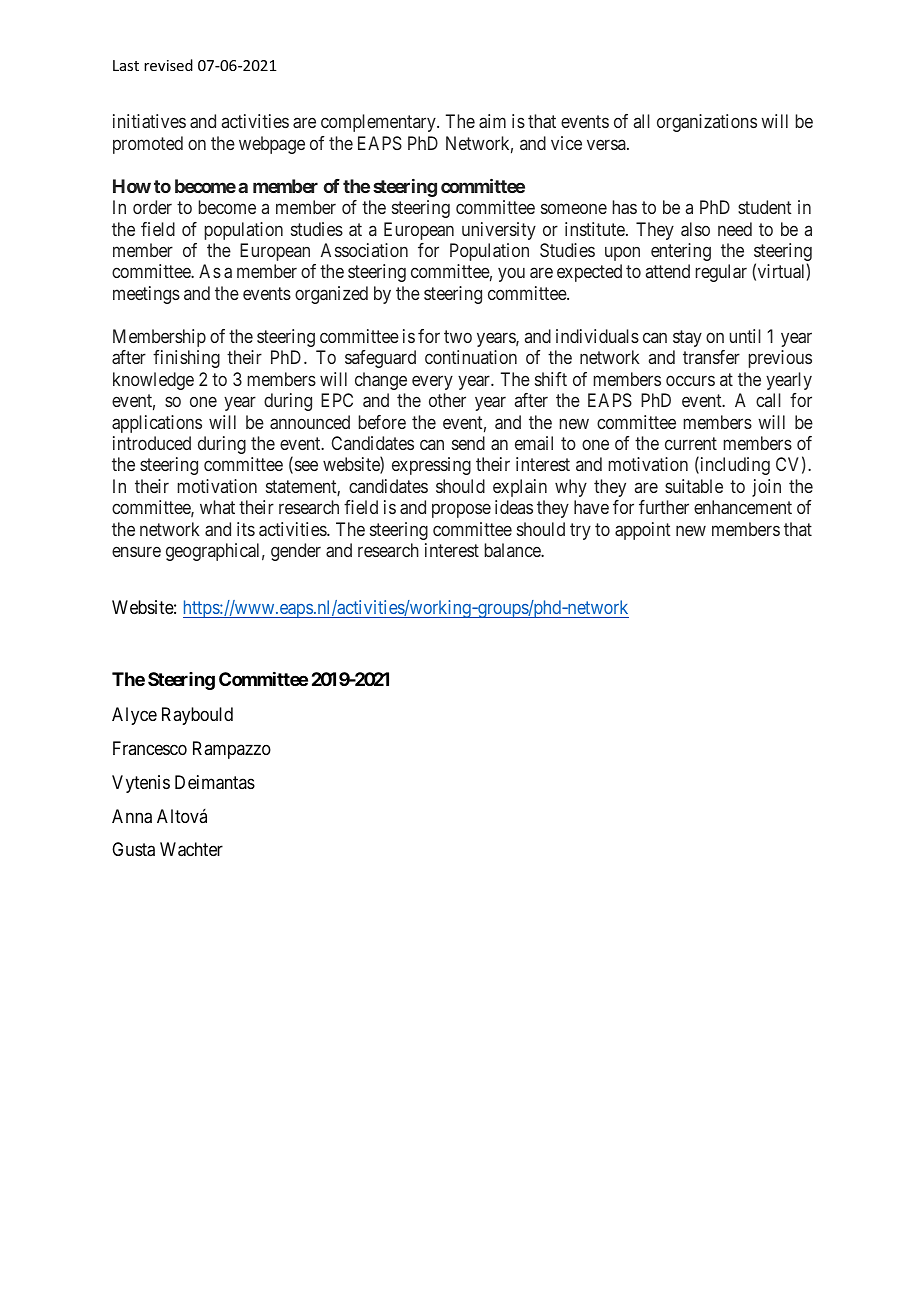 This screenshot has width=924, height=1308. Describe the element at coordinates (134, 716) in the screenshot. I see `Alyce` at that location.
